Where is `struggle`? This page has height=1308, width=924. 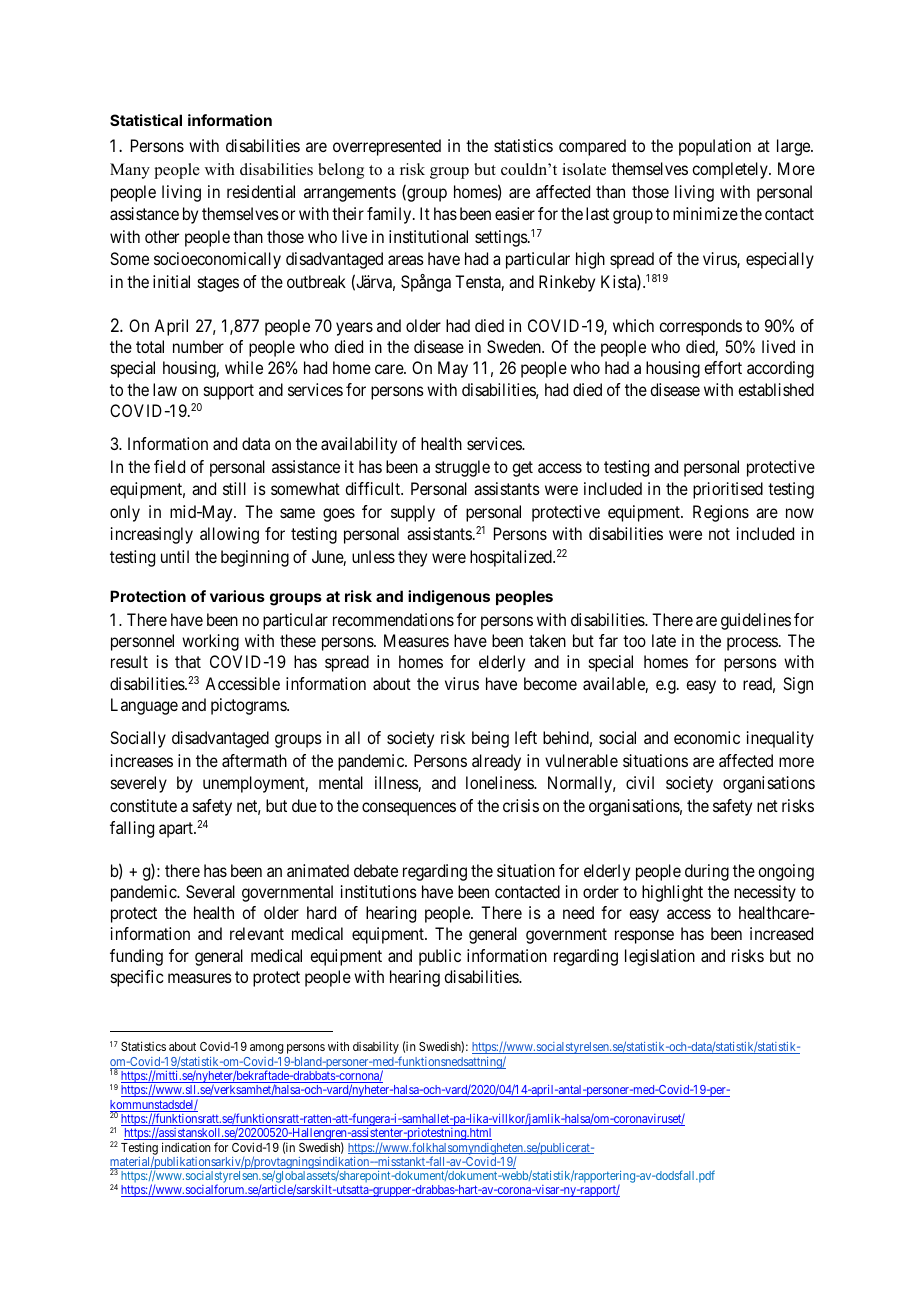 struggle is located at coordinates (462, 468).
